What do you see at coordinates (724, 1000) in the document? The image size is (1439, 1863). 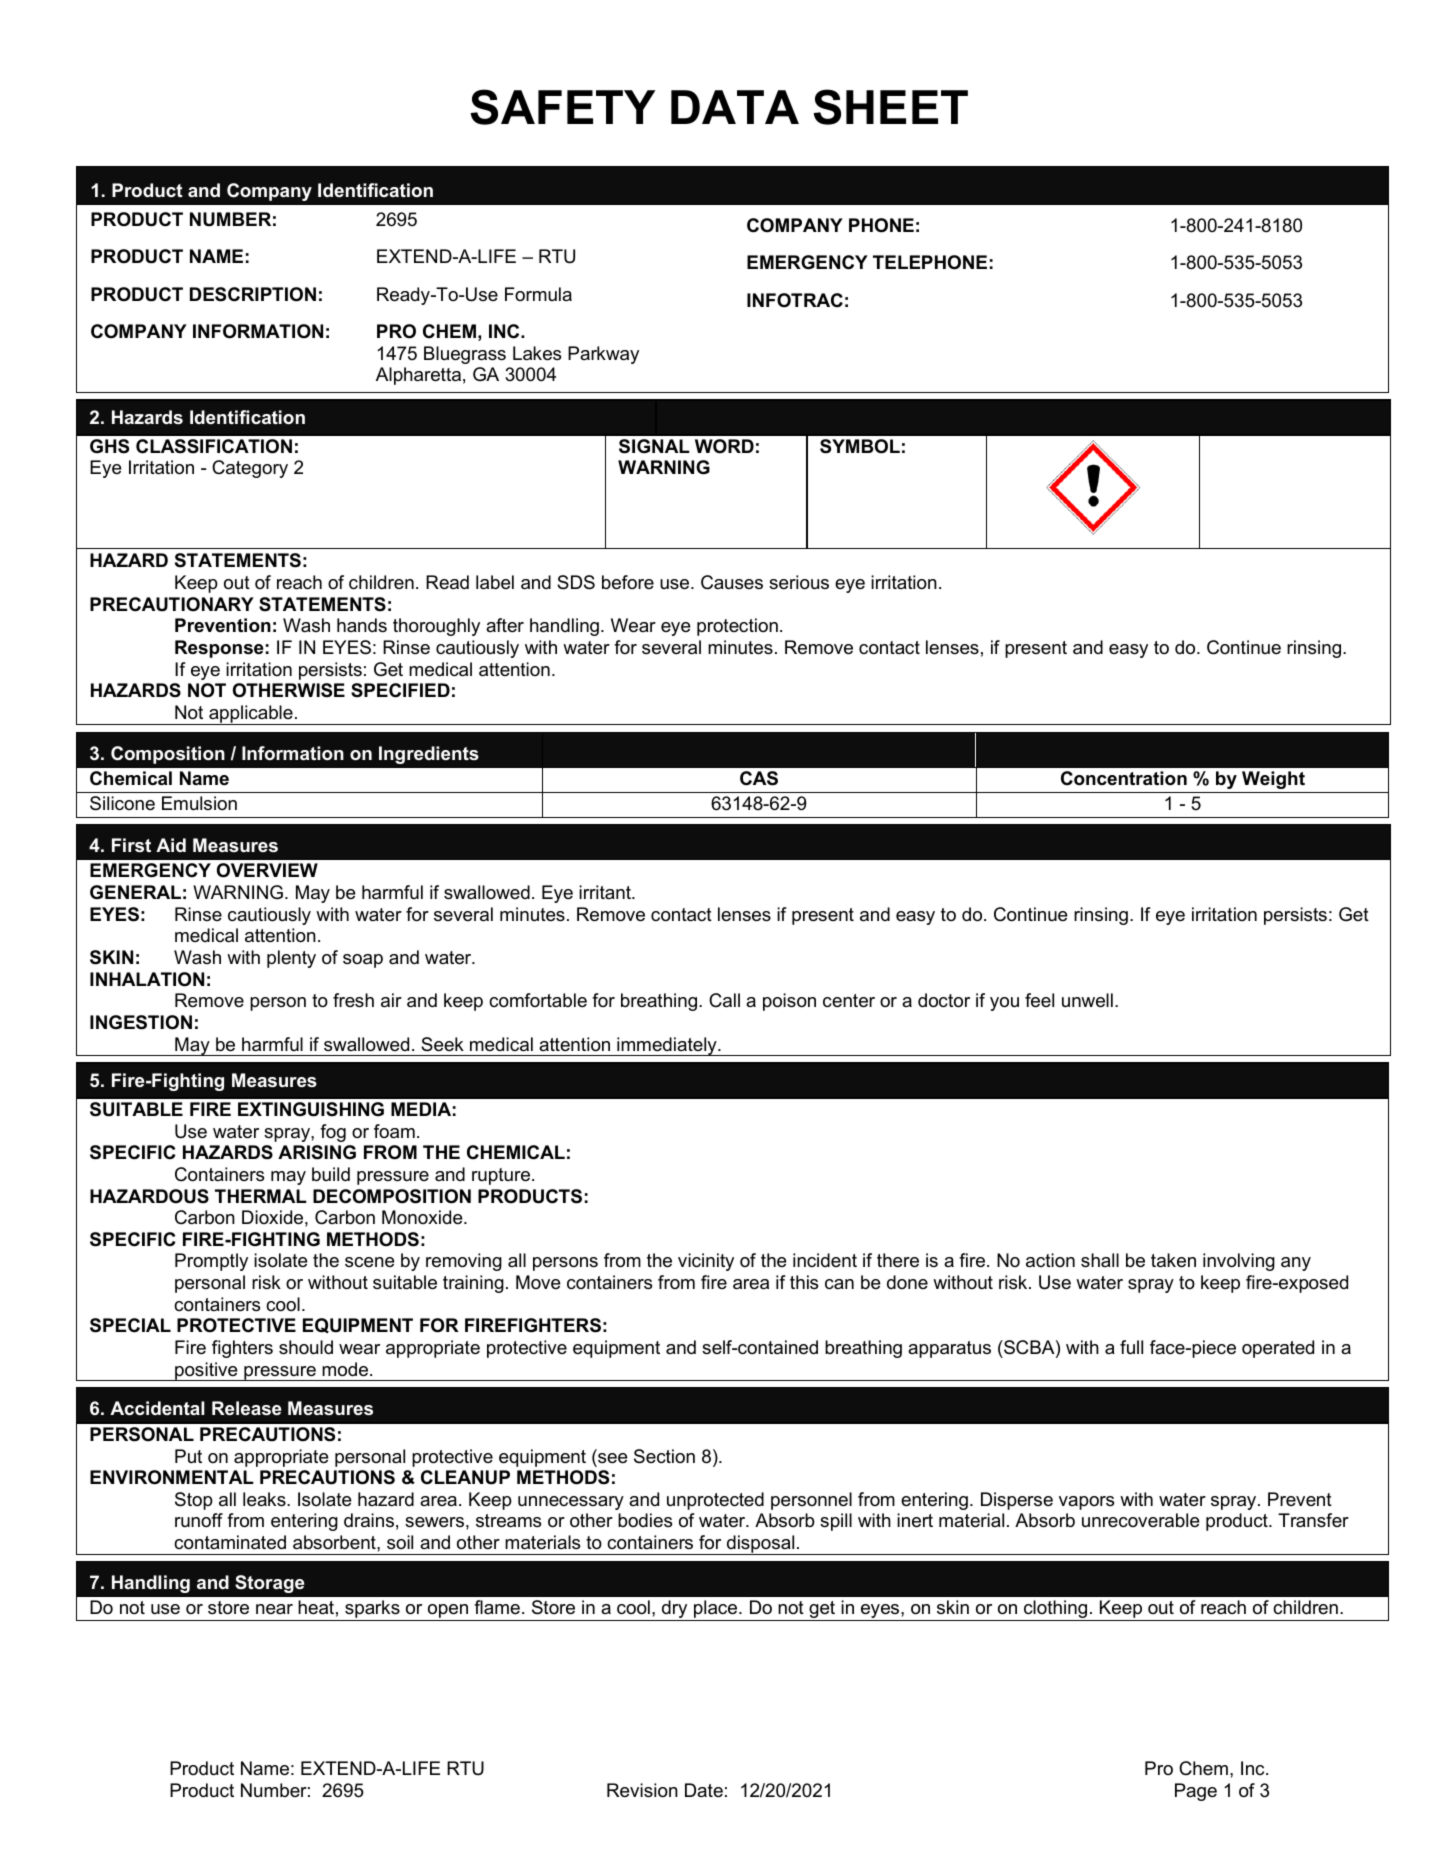 I see `Call` at bounding box center [724, 1000].
